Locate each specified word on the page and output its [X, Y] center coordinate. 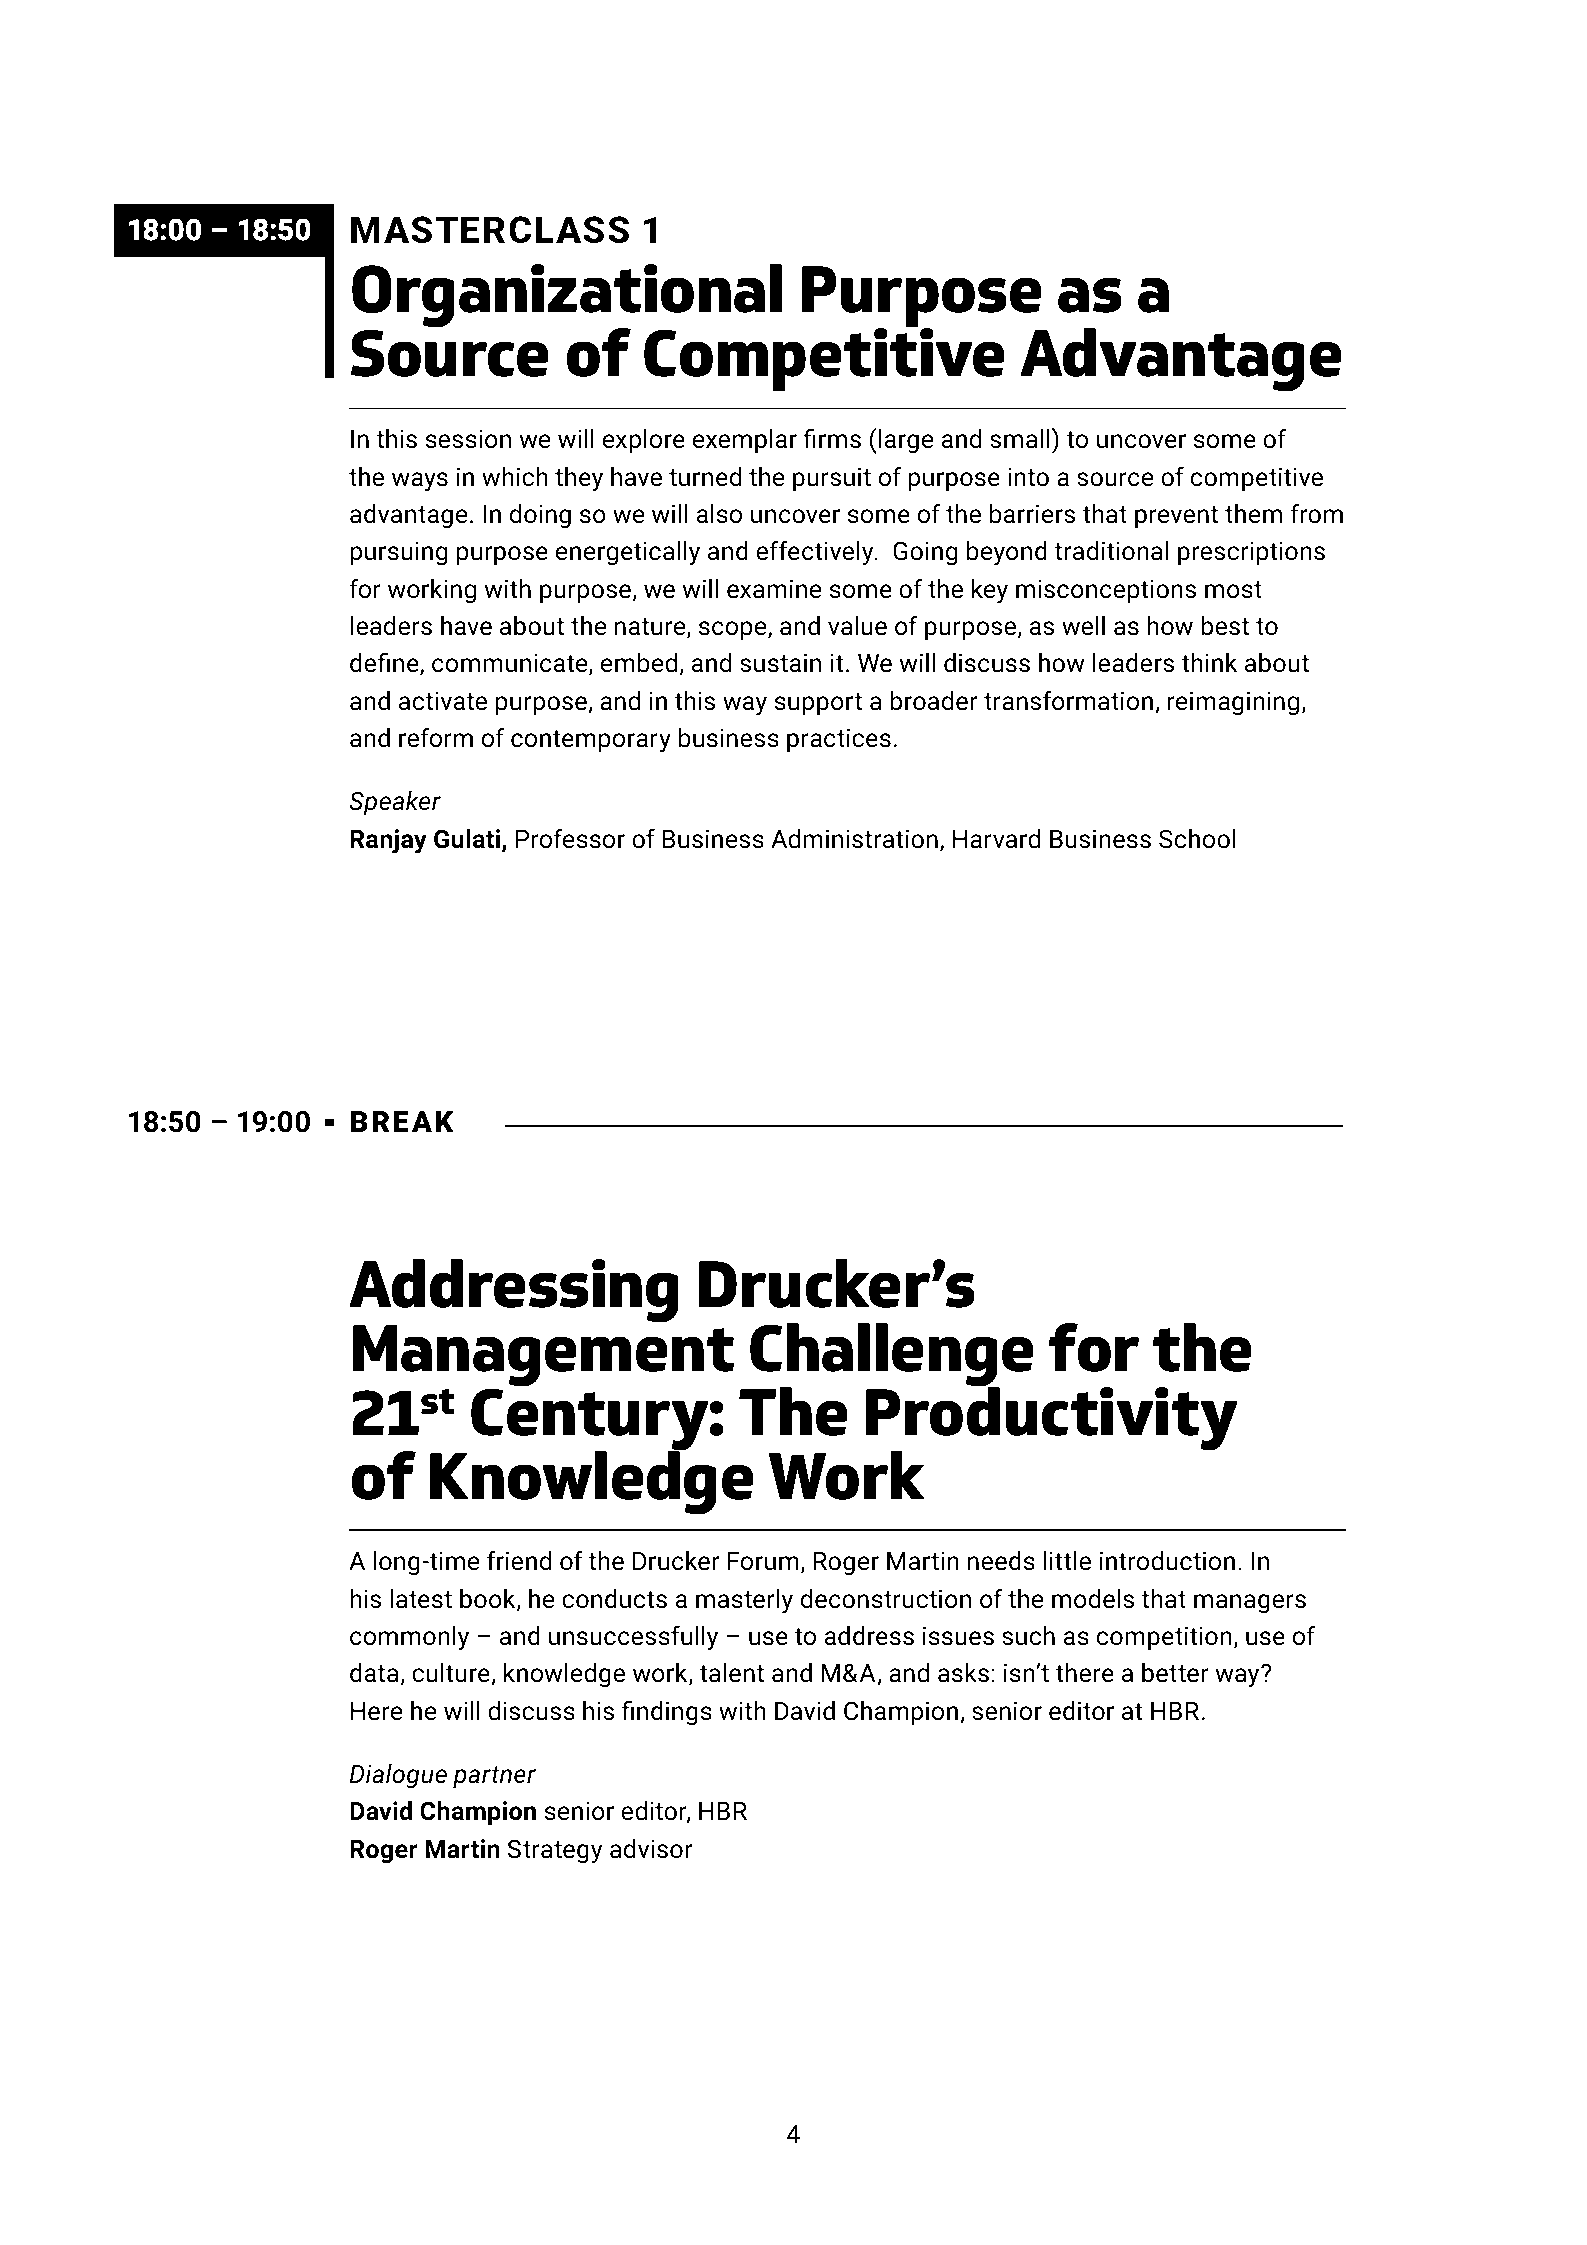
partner [494, 1777]
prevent [1176, 517]
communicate [511, 664]
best [1225, 626]
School [1197, 839]
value [857, 626]
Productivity [1052, 1420]
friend [519, 1560]
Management [543, 1357]
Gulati [467, 839]
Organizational [567, 297]
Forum [763, 1561]
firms [832, 438]
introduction [1167, 1561]
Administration [854, 839]
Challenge [891, 1356]
